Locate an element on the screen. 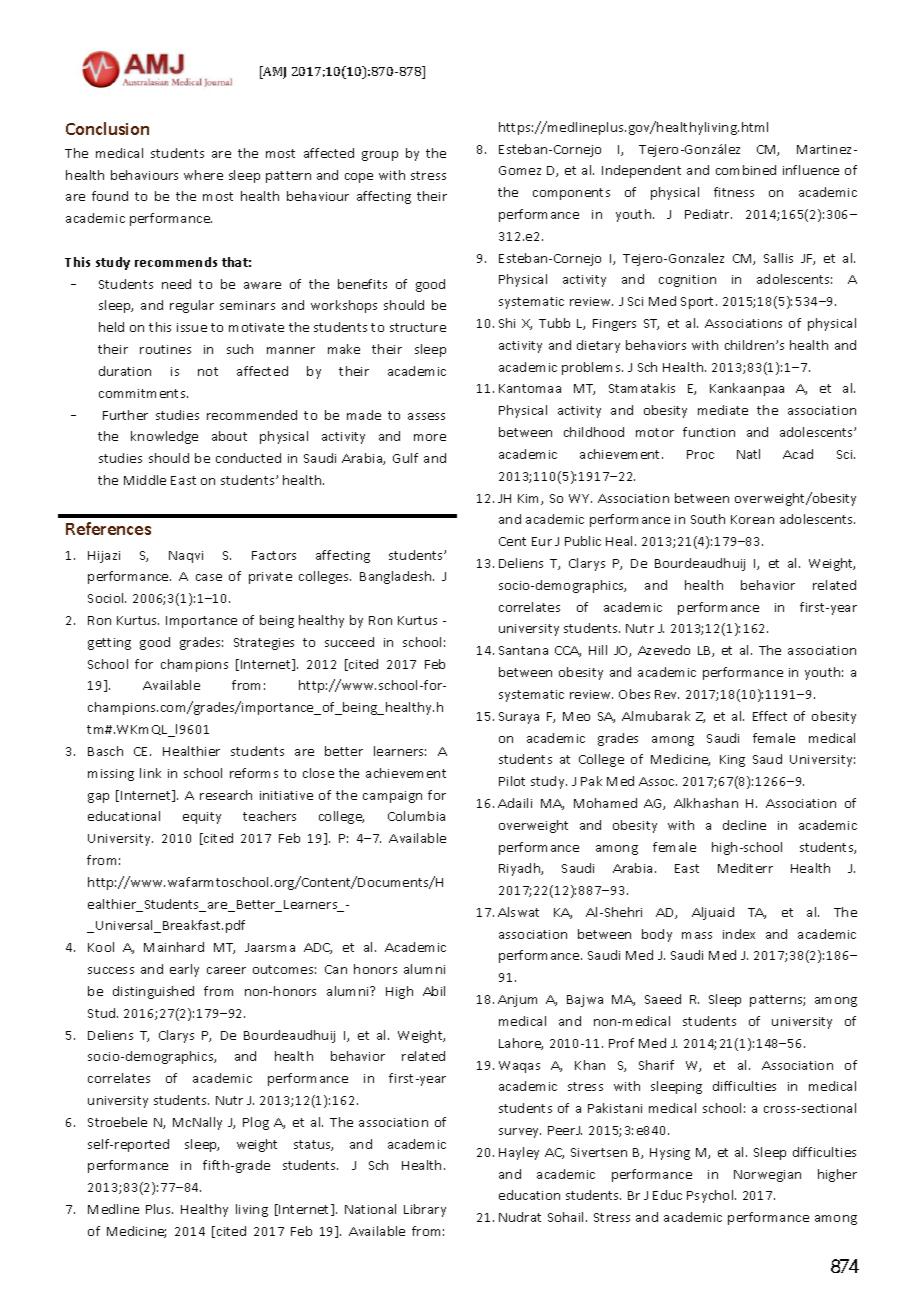 The width and height of the screenshot is (924, 1308). South is located at coordinates (708, 519).
